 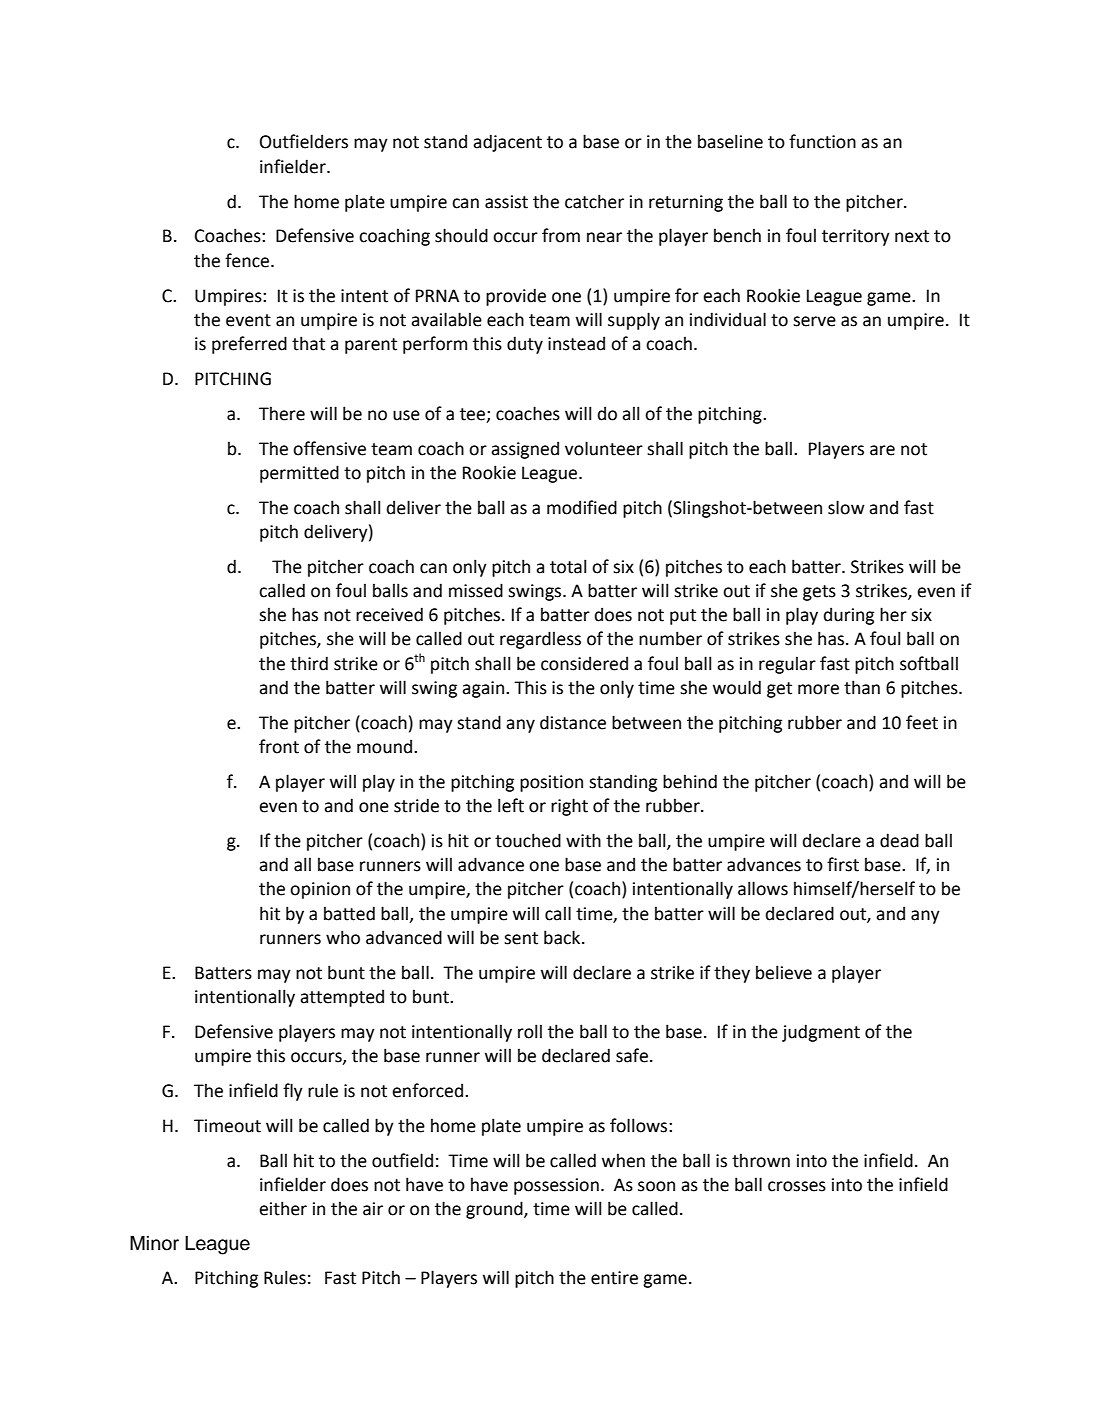 I want to click on ground, so click(x=495, y=1210).
